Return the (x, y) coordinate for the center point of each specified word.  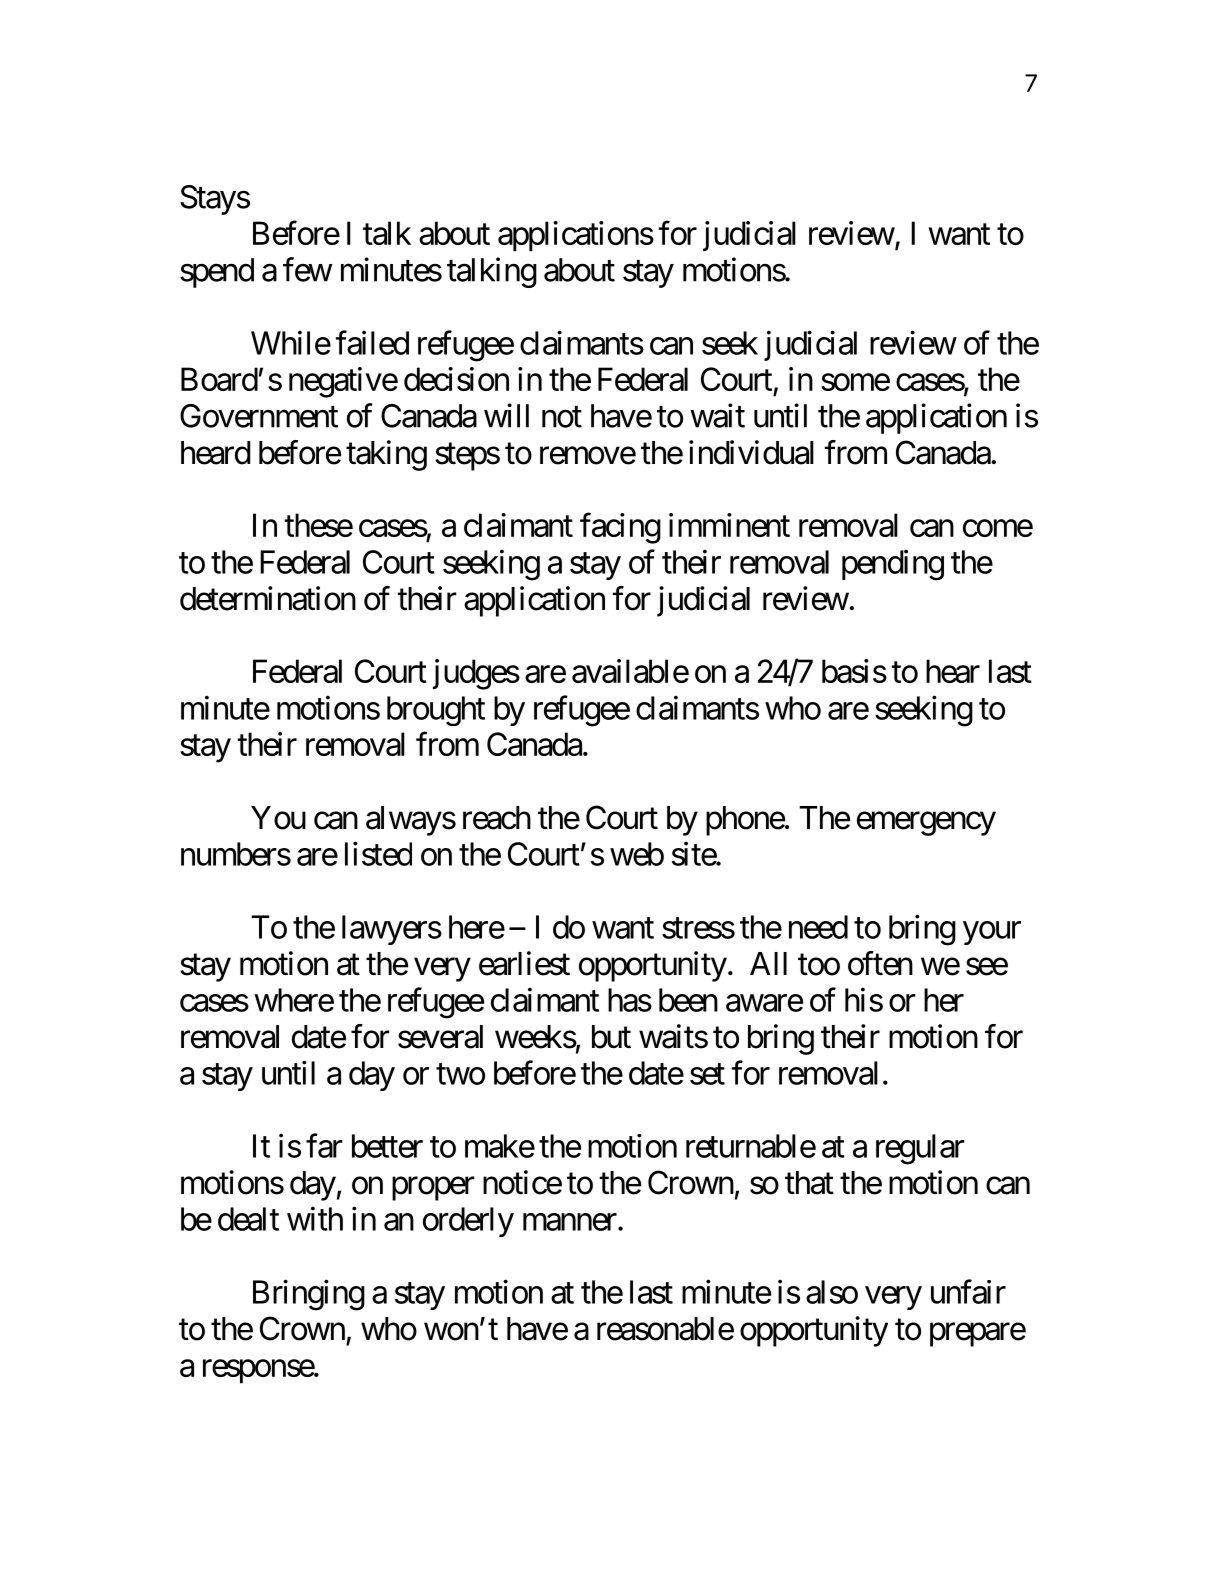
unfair (968, 1291)
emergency (926, 824)
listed (378, 853)
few (307, 269)
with (315, 1218)
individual (751, 452)
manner (570, 1222)
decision (456, 379)
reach (497, 818)
